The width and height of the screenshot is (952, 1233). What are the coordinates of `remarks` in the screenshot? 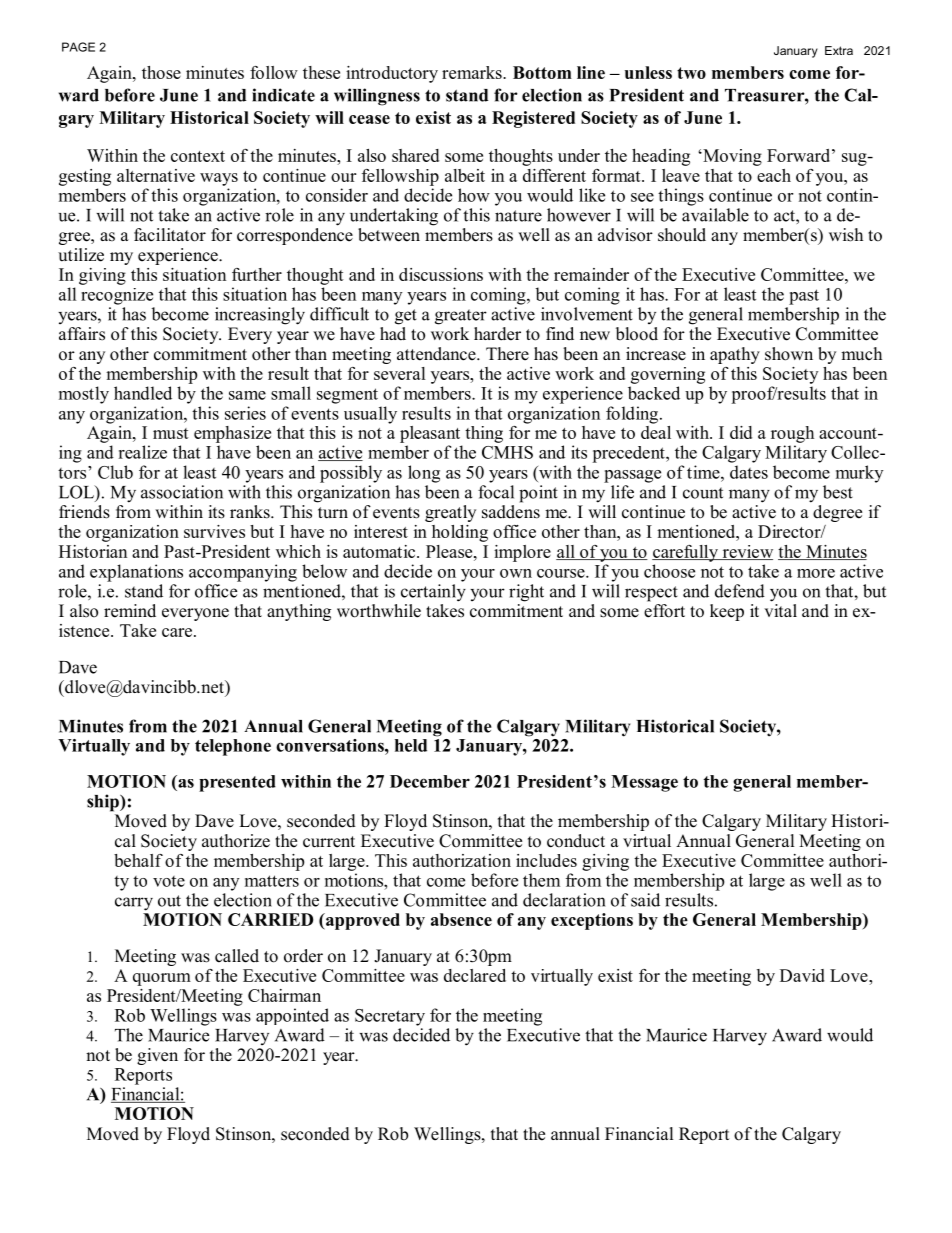 It's located at (473, 72).
